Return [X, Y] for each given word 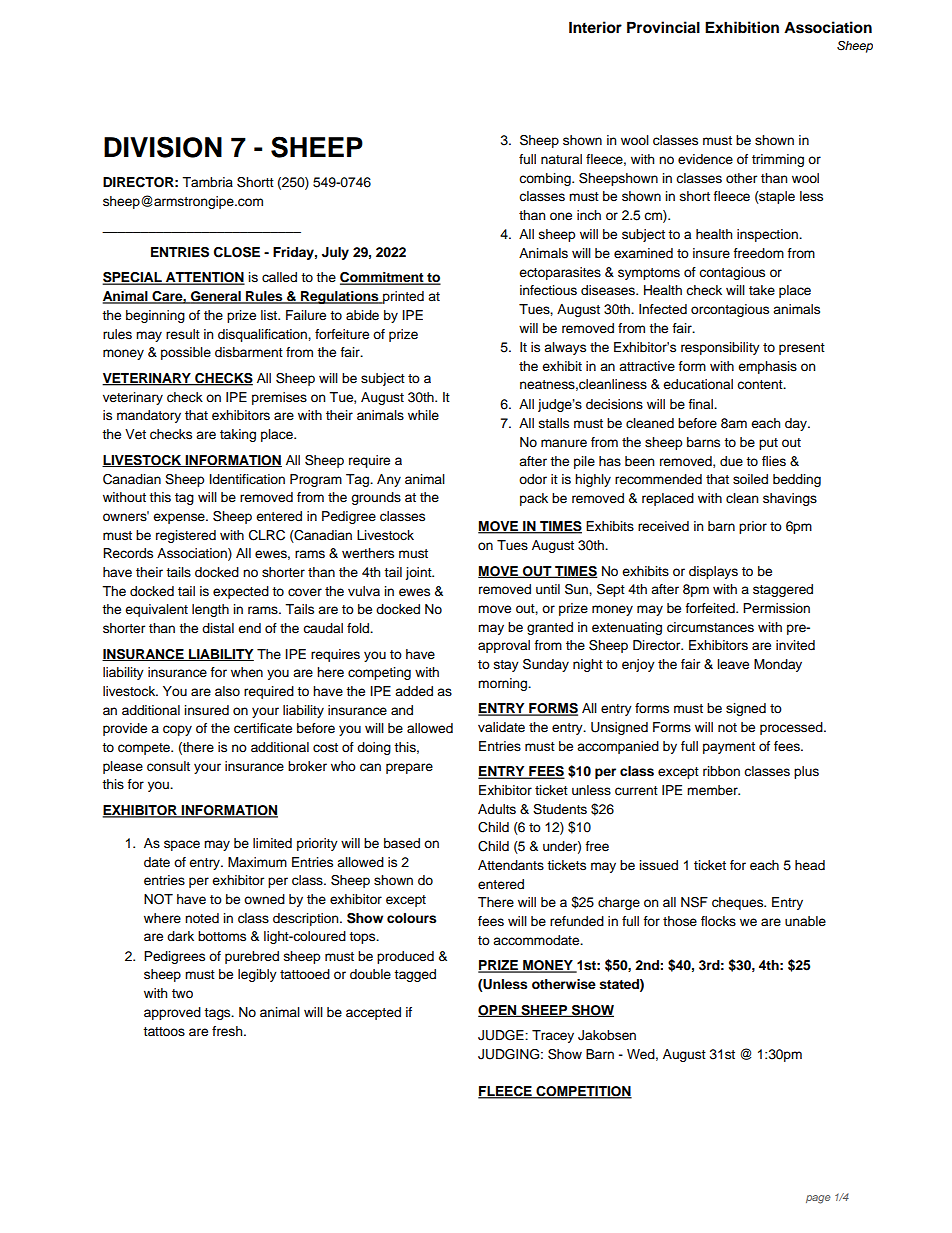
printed [402, 297]
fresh [228, 1031]
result [183, 334]
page [818, 1199]
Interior [595, 27]
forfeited [711, 608]
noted [202, 918]
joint [419, 573]
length [210, 610]
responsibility [720, 348]
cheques [739, 903]
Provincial [663, 27]
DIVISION [163, 147]
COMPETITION [583, 1092]
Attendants [511, 865]
